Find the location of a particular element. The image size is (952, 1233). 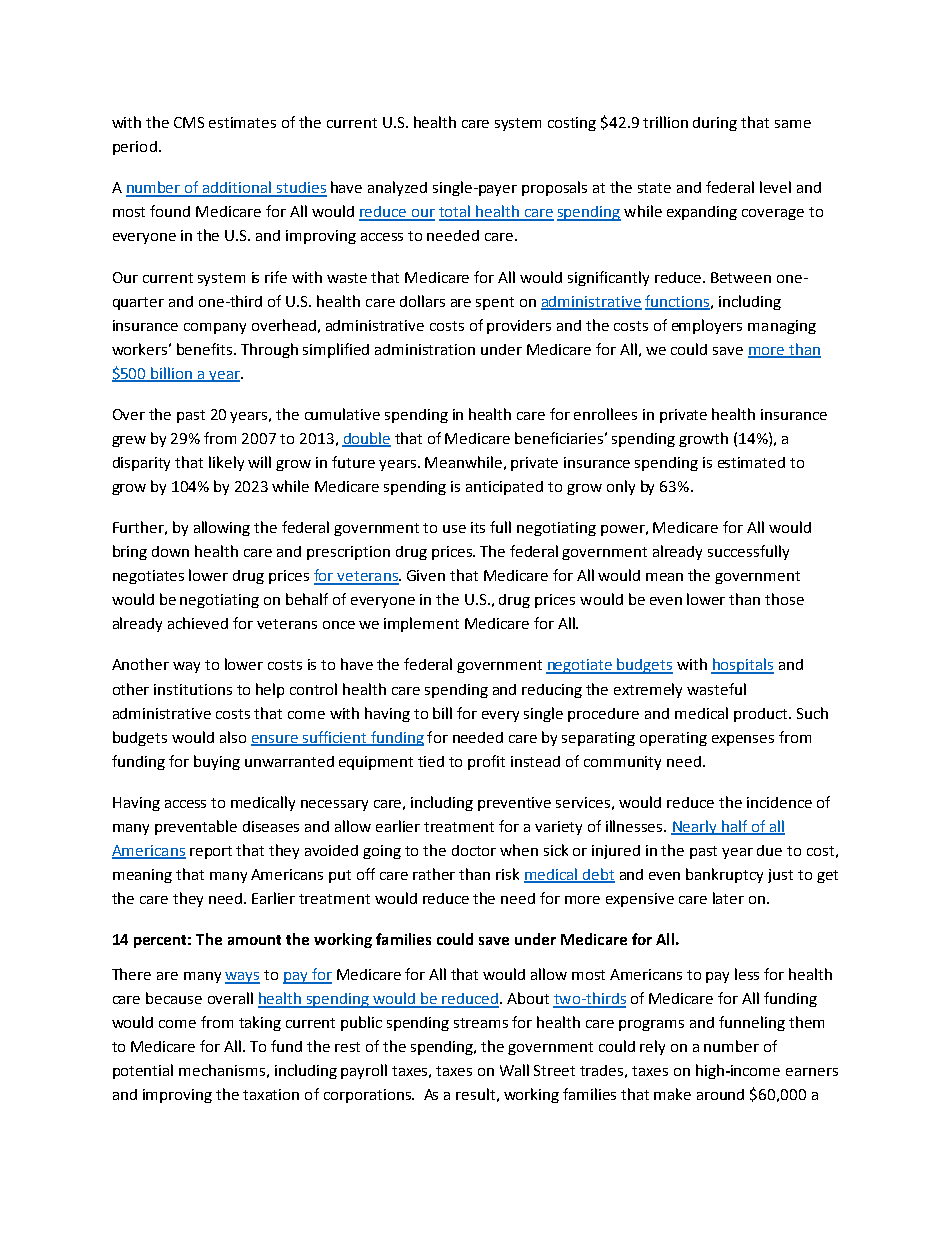

CMS is located at coordinates (189, 122).
